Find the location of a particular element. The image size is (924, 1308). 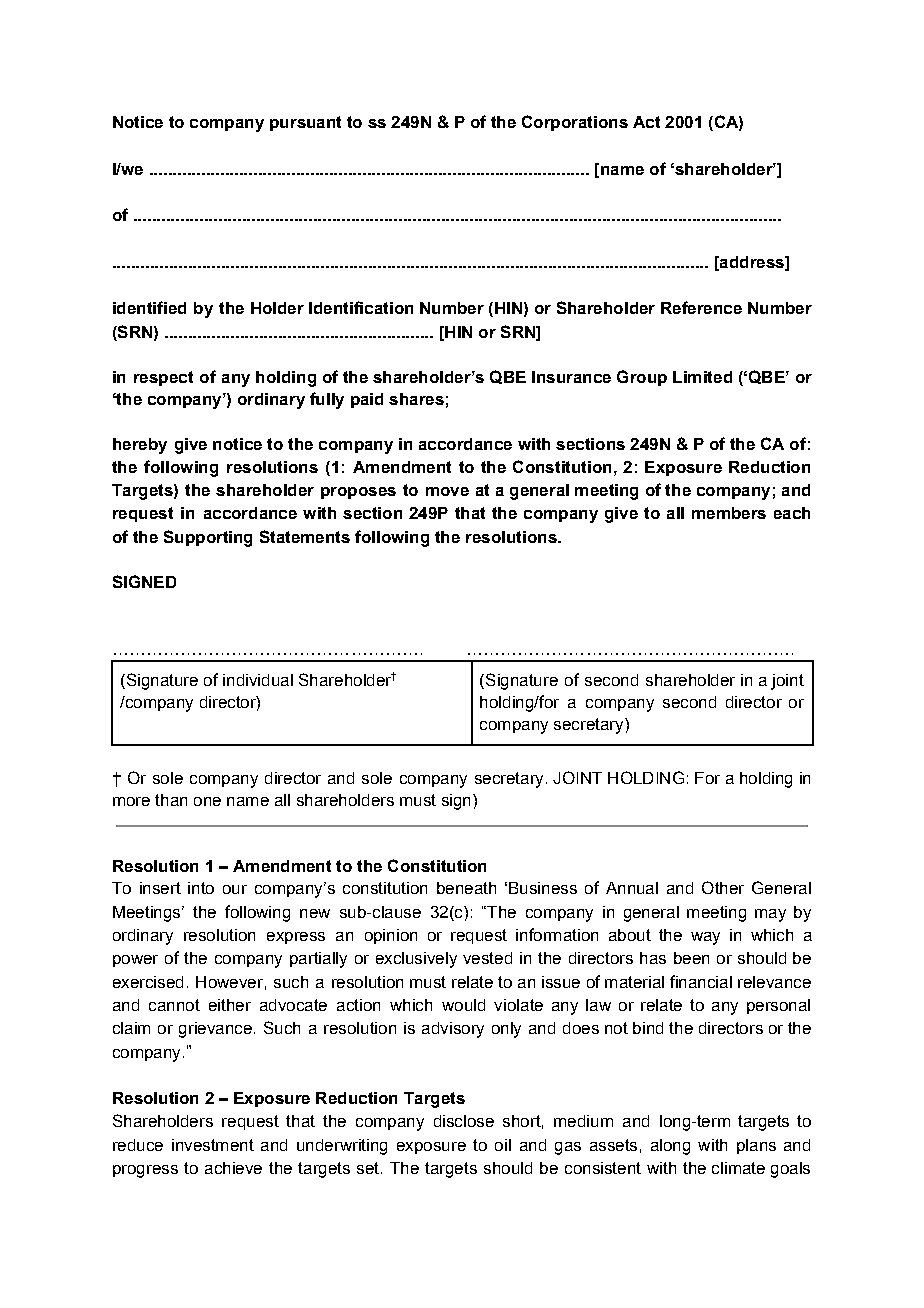

beneath is located at coordinates (466, 888).
